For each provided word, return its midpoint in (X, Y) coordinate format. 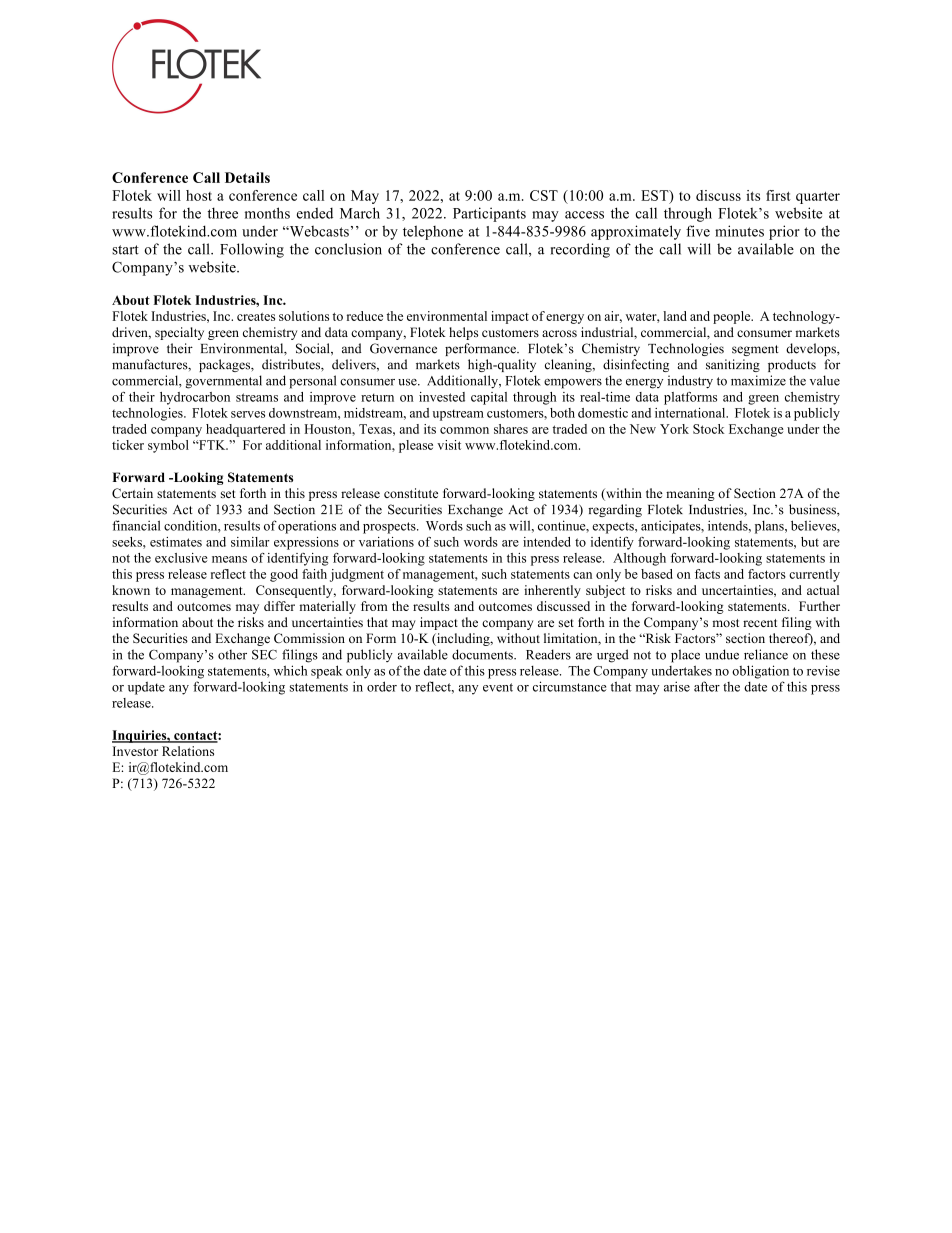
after (707, 686)
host (199, 195)
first (778, 195)
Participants (489, 214)
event (498, 687)
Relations (188, 751)
